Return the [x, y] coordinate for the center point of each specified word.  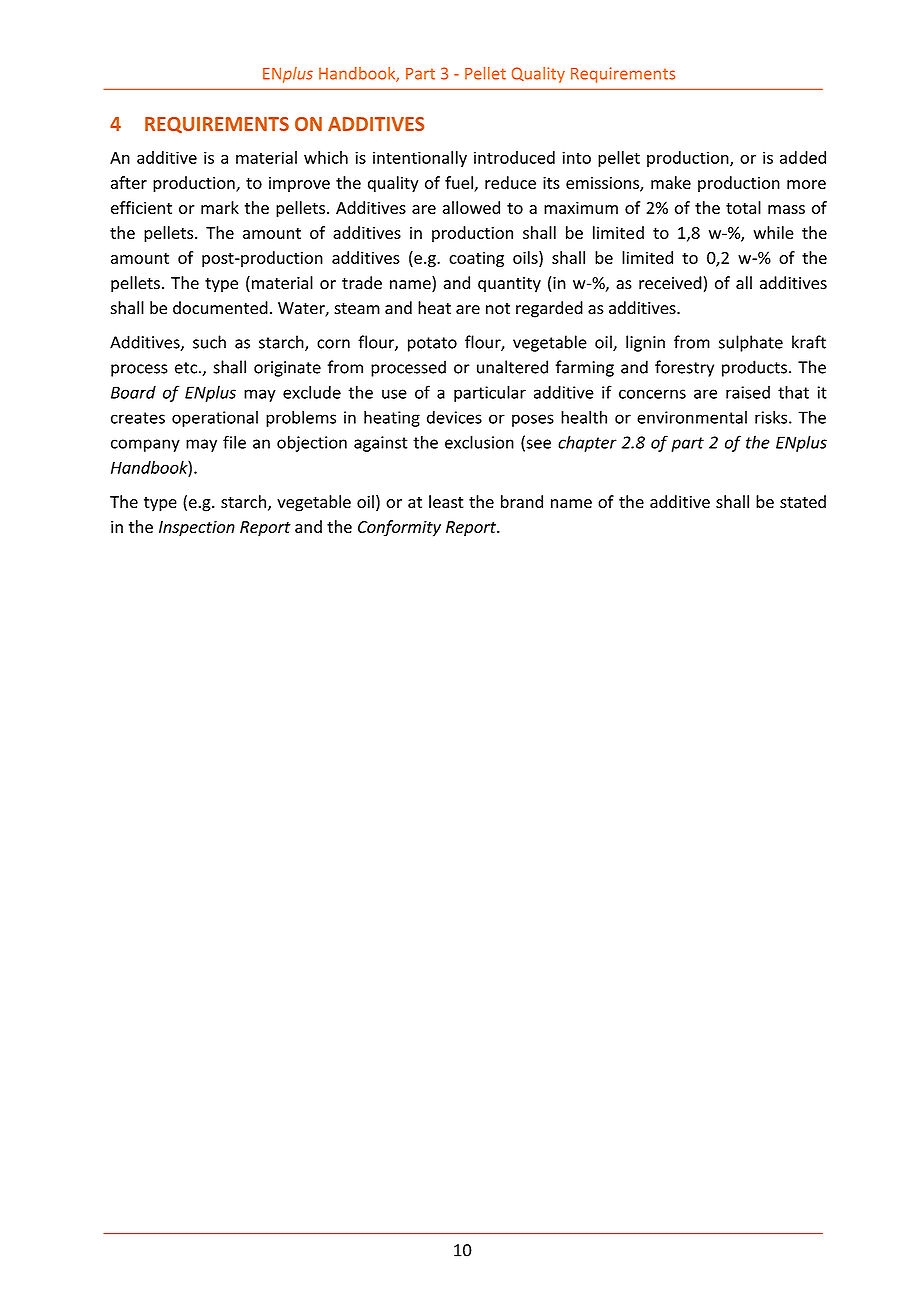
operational [215, 418]
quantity [509, 285]
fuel [460, 184]
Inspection [197, 528]
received [670, 283]
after [129, 182]
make [671, 182]
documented [220, 308]
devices [454, 417]
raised [748, 392]
